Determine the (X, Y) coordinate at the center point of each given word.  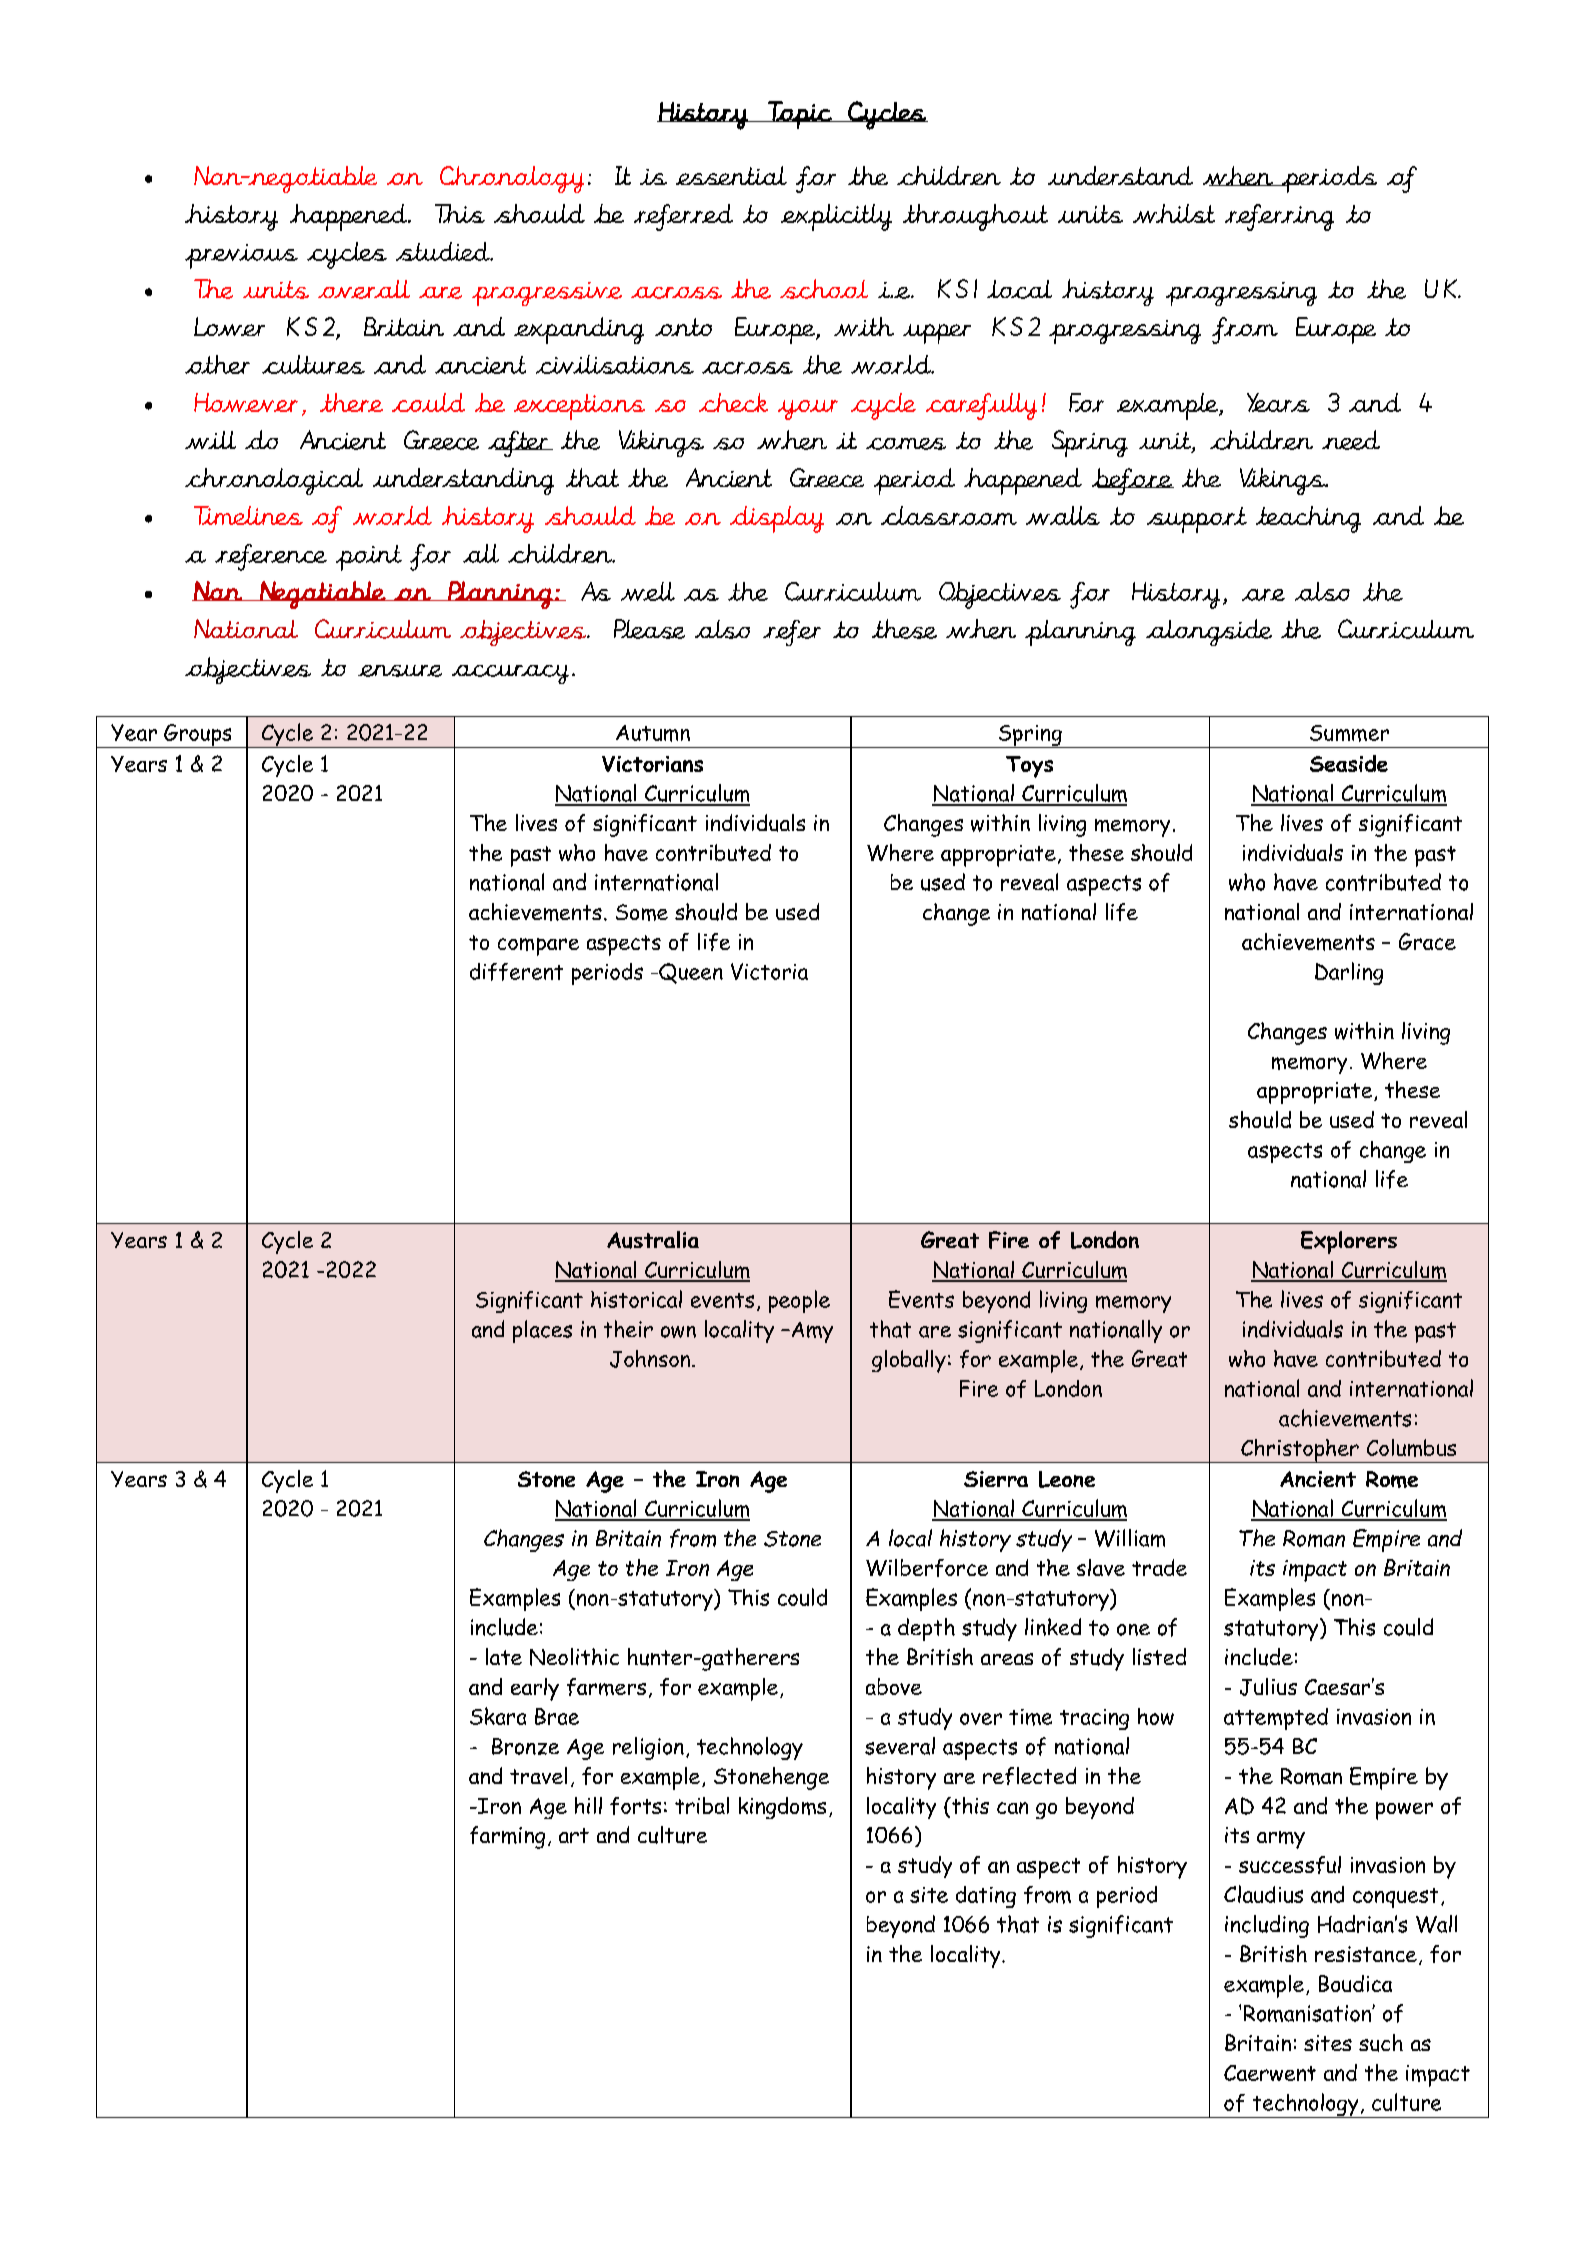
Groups (198, 736)
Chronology (512, 179)
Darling (1349, 973)
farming (507, 1837)
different (516, 972)
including (1267, 1926)
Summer (1349, 733)
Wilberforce (927, 1568)
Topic (800, 115)
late (504, 1656)
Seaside (1349, 763)
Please (649, 629)
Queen (690, 973)
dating (986, 1897)
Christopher (1300, 1451)
